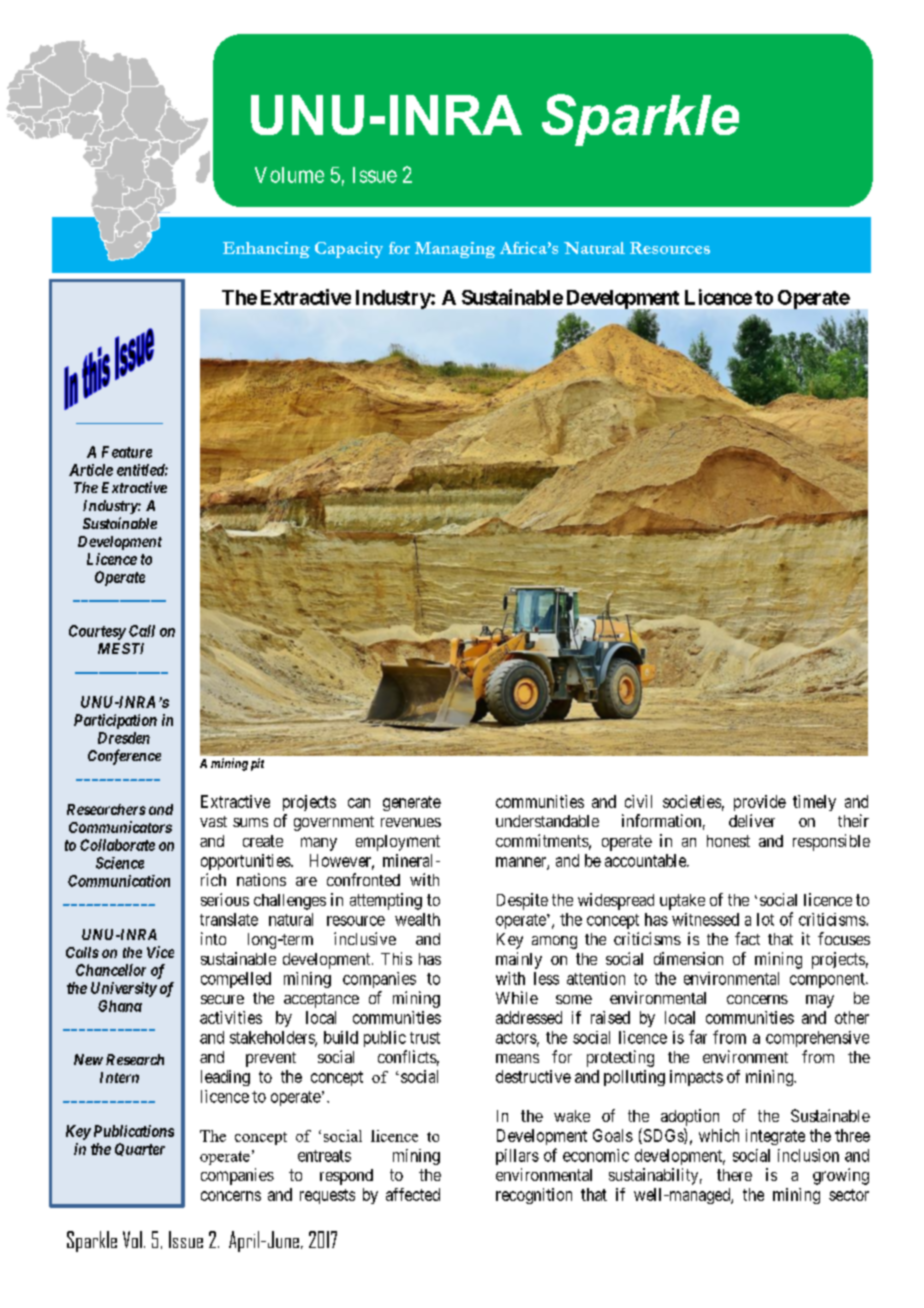 Image resolution: width=924 pixels, height=1308 pixels. I want to click on generate, so click(412, 803).
